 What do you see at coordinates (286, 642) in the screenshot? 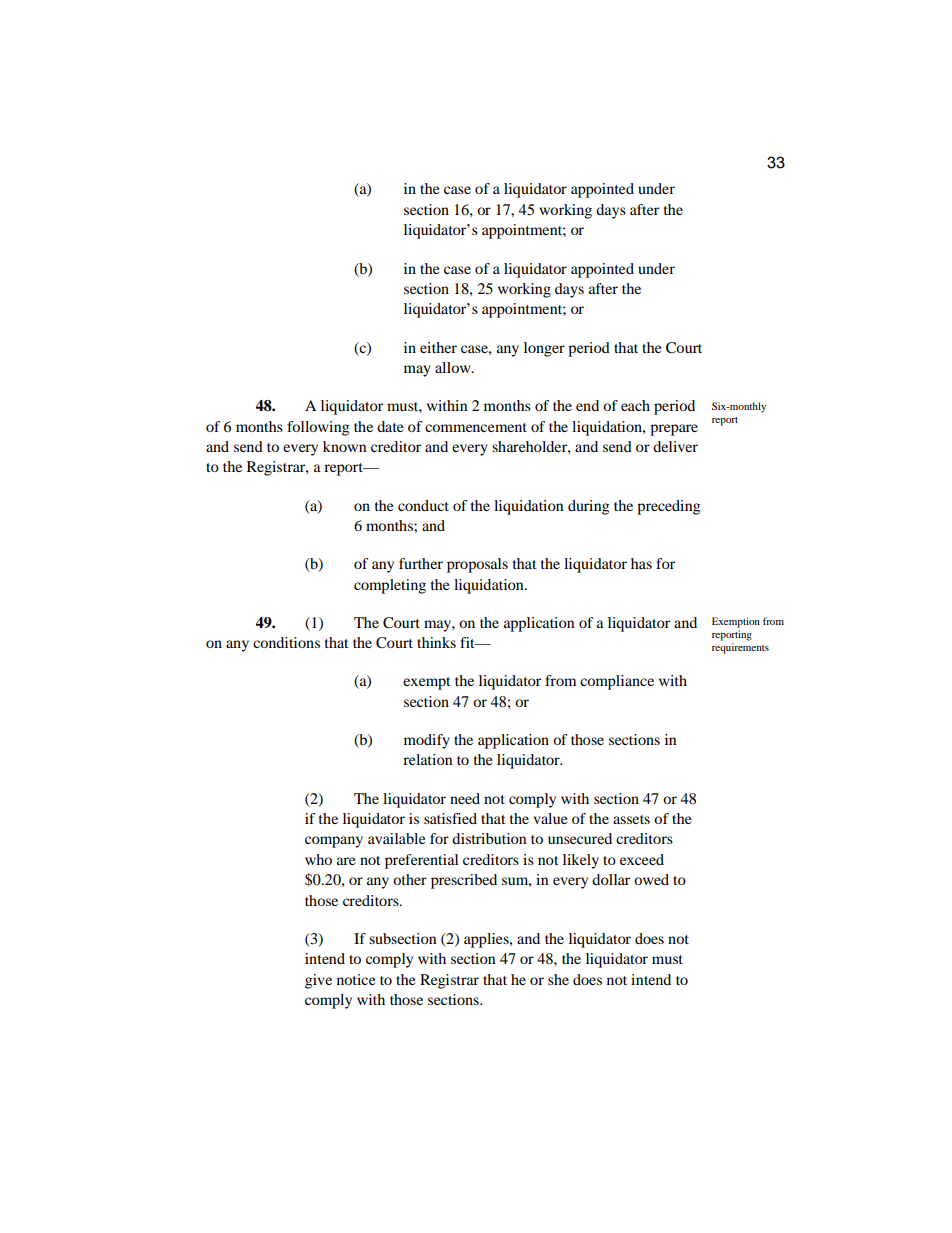
I see `conditions` at bounding box center [286, 642].
